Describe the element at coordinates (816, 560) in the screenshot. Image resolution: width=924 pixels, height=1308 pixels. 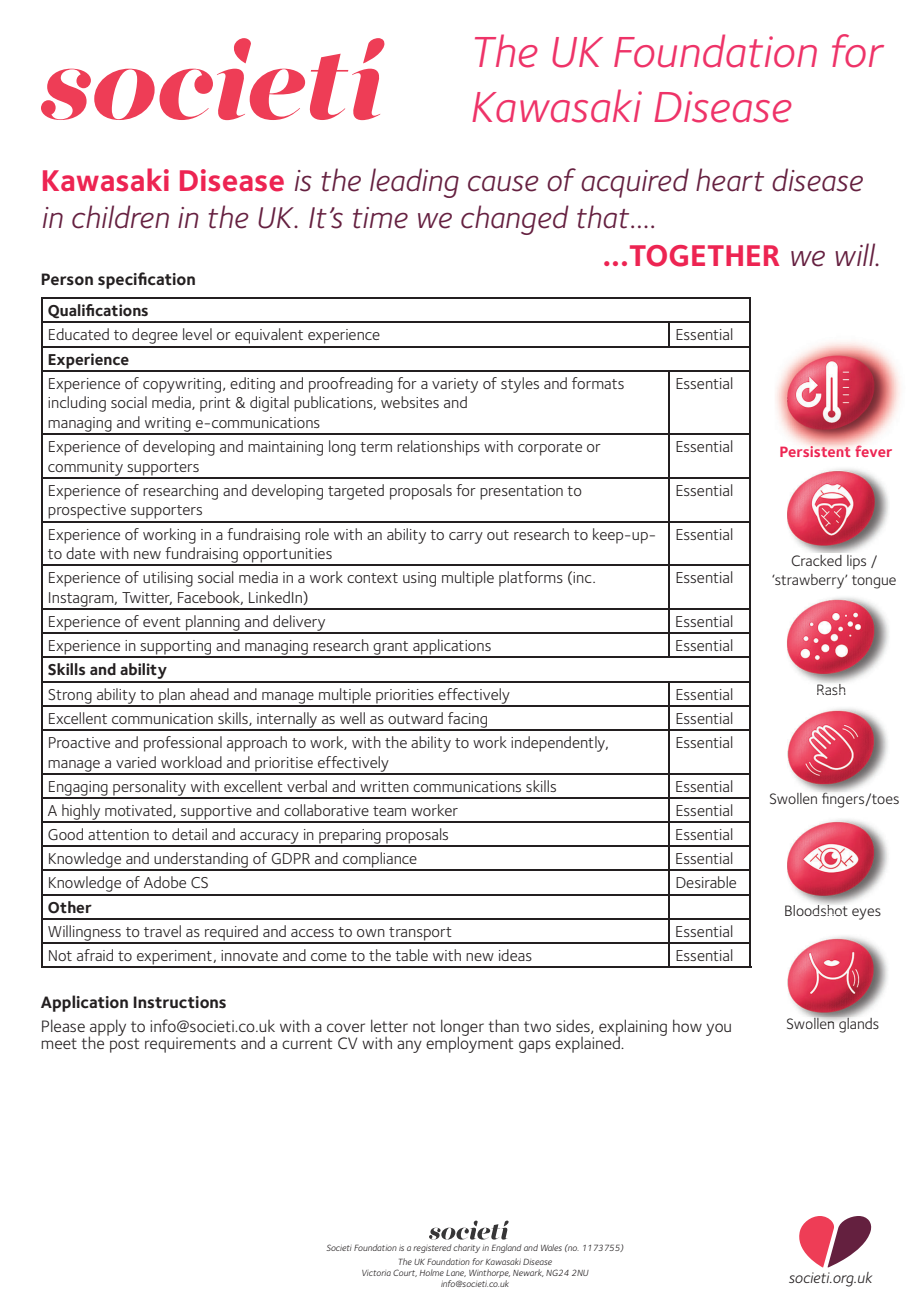
I see `Cracked` at that location.
